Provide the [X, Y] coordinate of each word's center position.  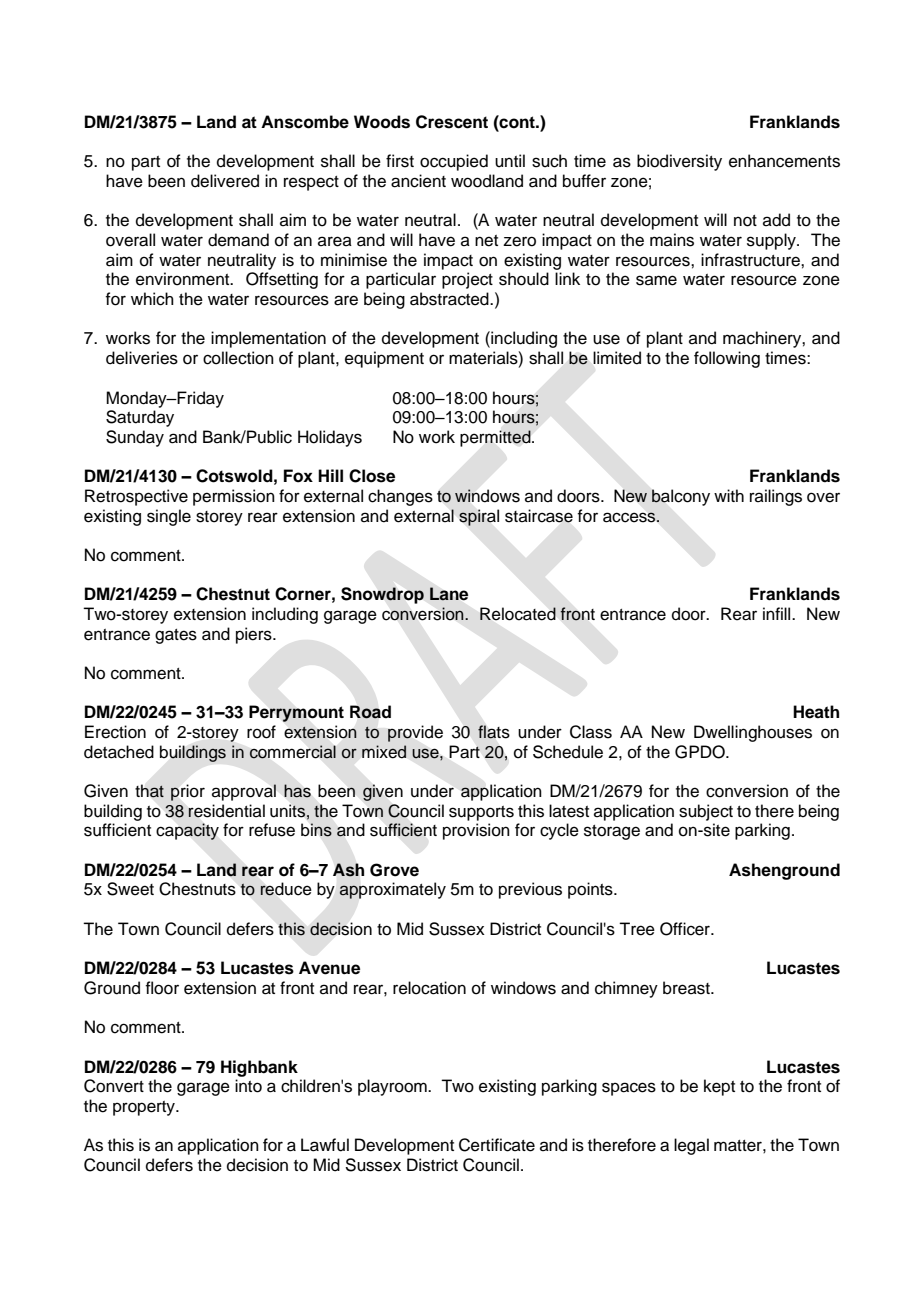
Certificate [497, 1145]
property [145, 1108]
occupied [454, 162]
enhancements [784, 161]
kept [719, 1087]
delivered [225, 181]
